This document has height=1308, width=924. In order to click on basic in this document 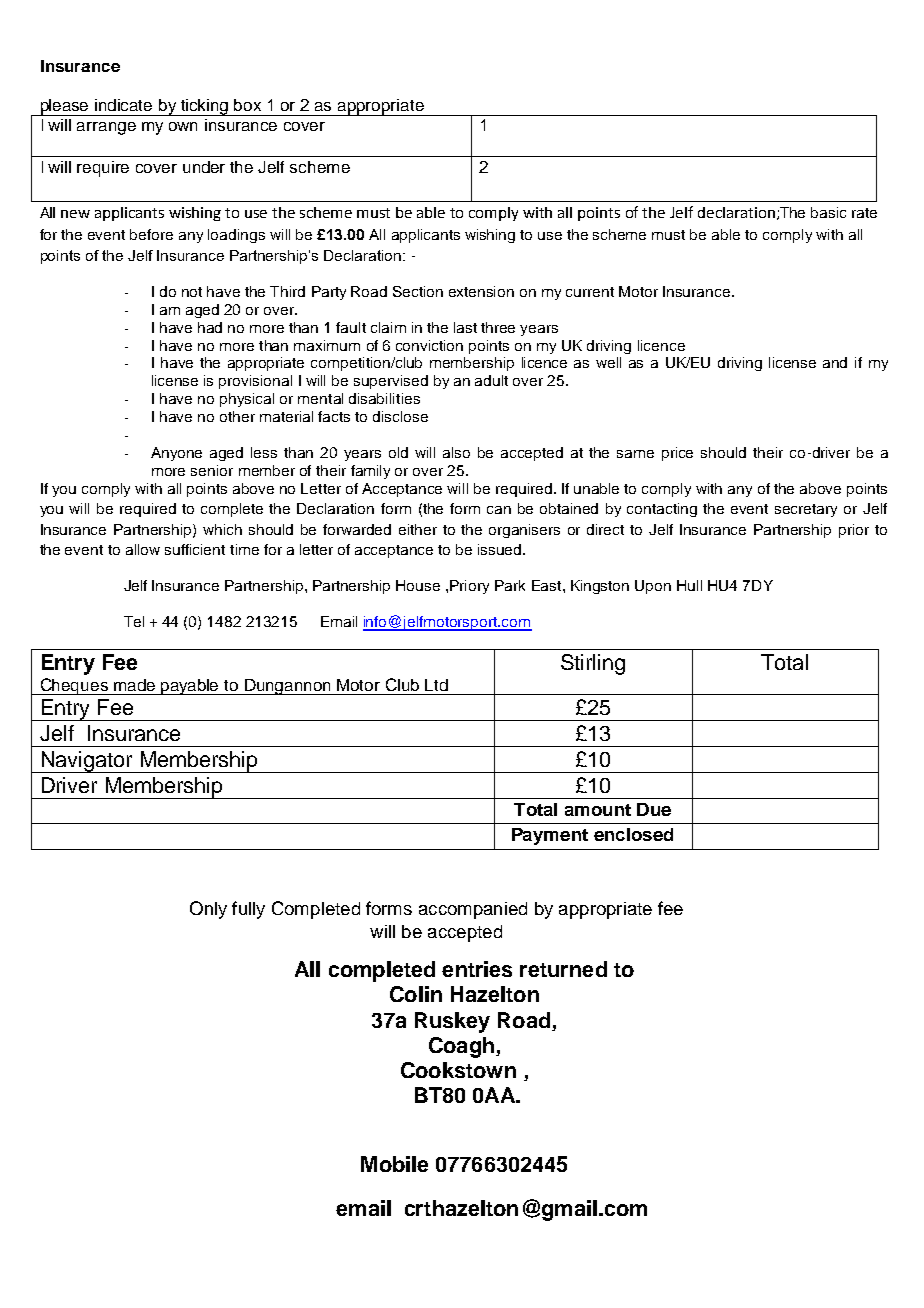, I will do `click(828, 212)`.
